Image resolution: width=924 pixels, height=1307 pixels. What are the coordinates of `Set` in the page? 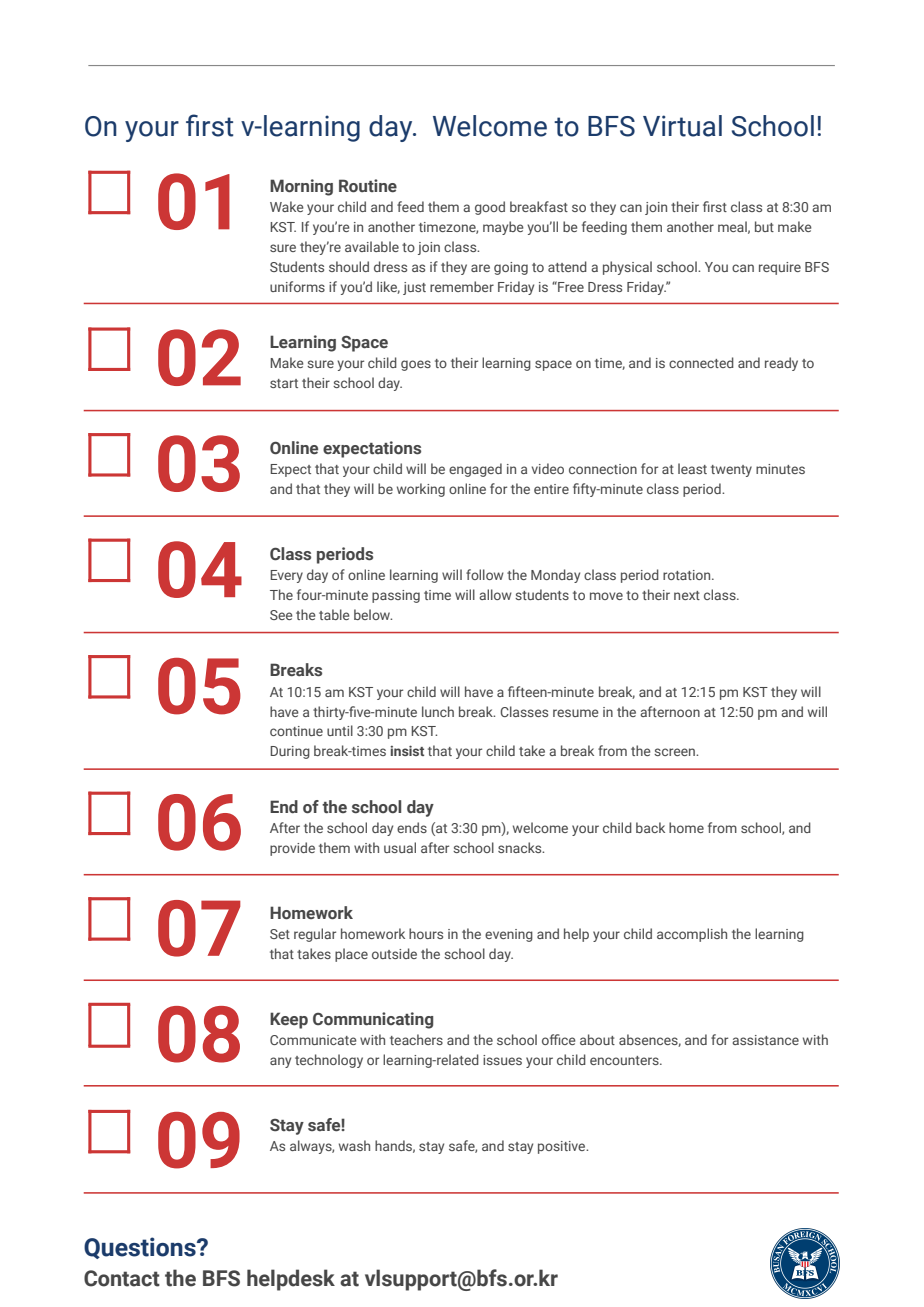 It's located at (280, 934).
